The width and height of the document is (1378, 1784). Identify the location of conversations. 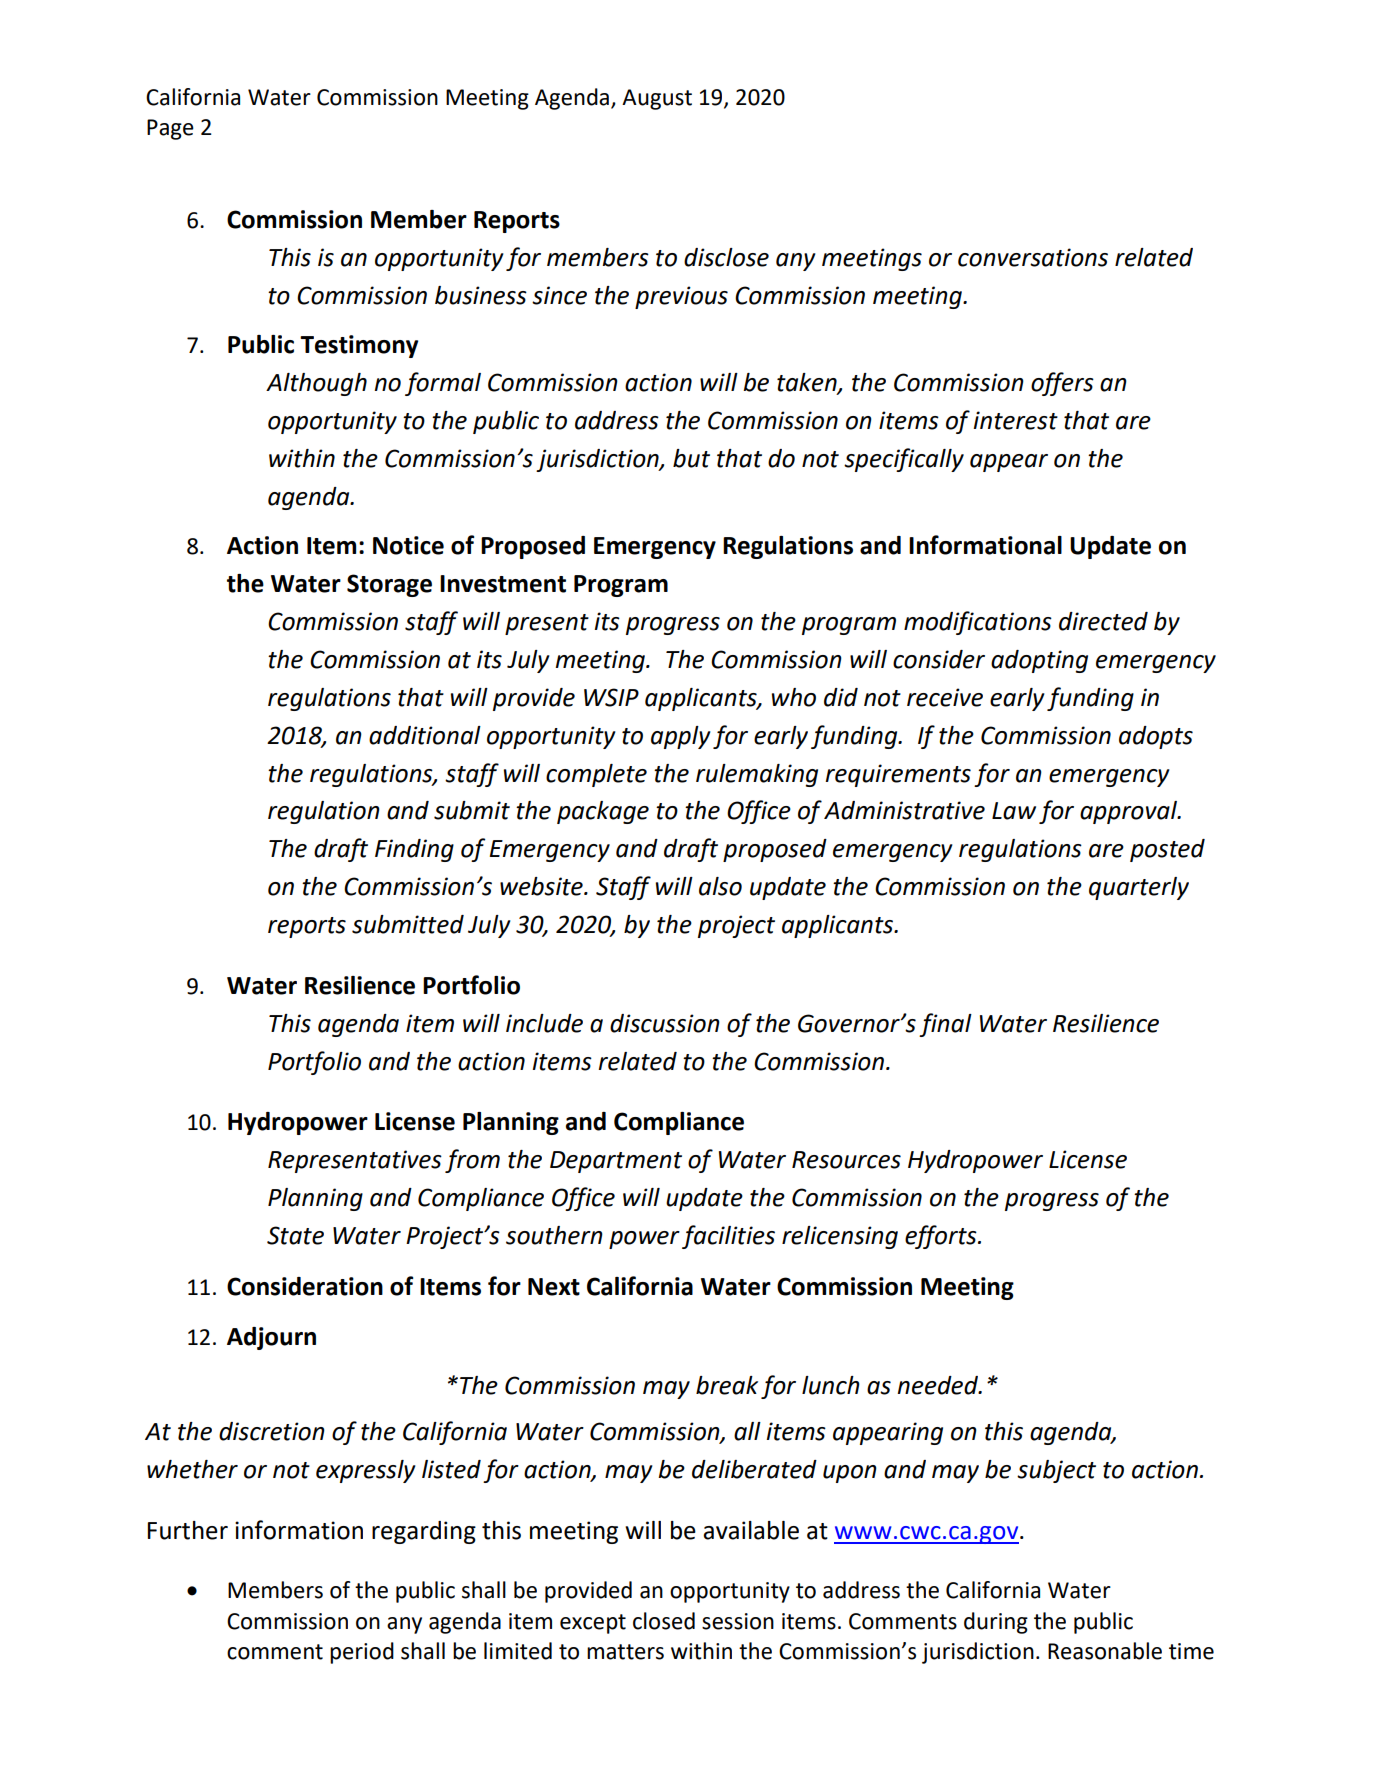
(1033, 257).
